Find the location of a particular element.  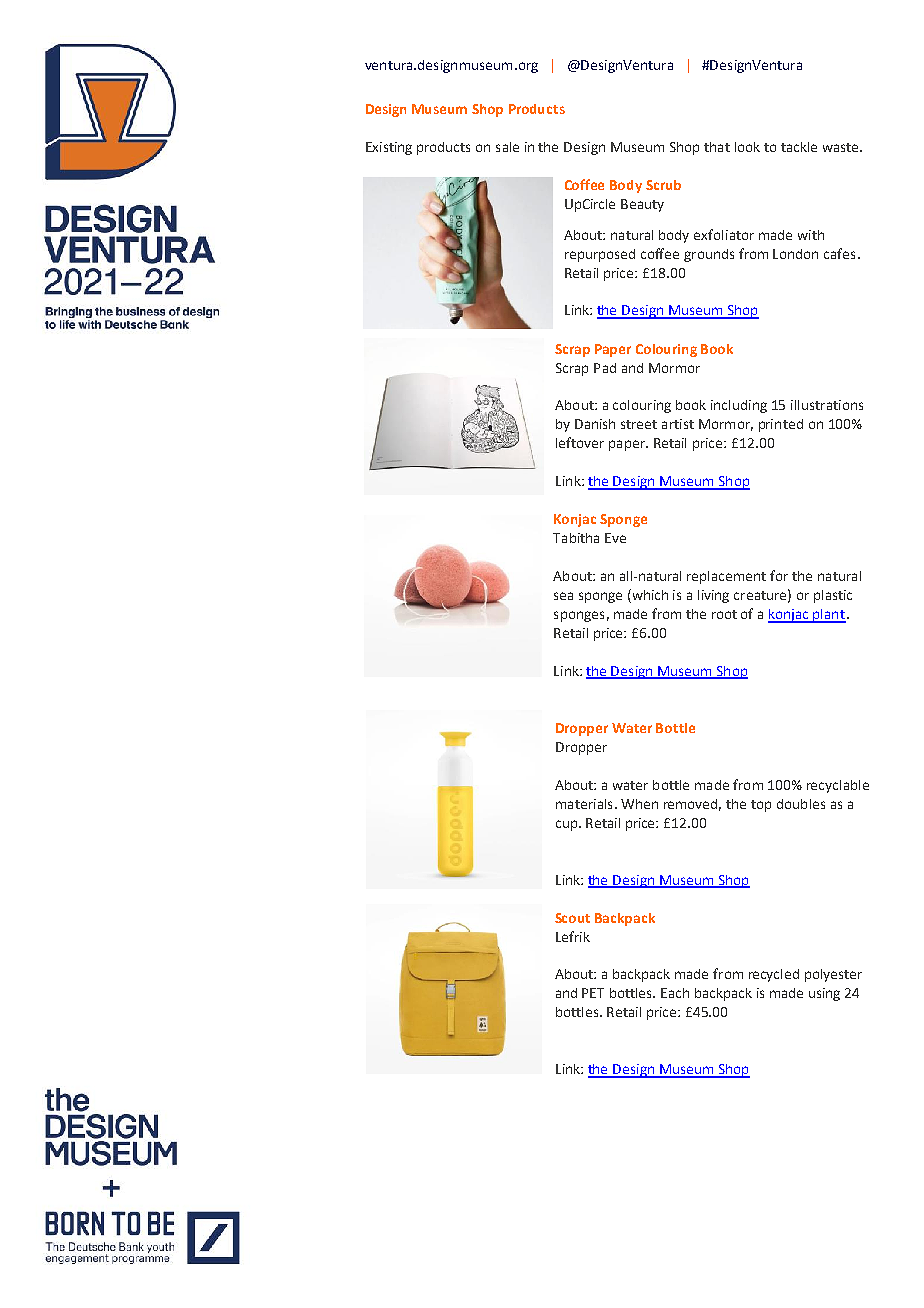

for is located at coordinates (779, 575).
